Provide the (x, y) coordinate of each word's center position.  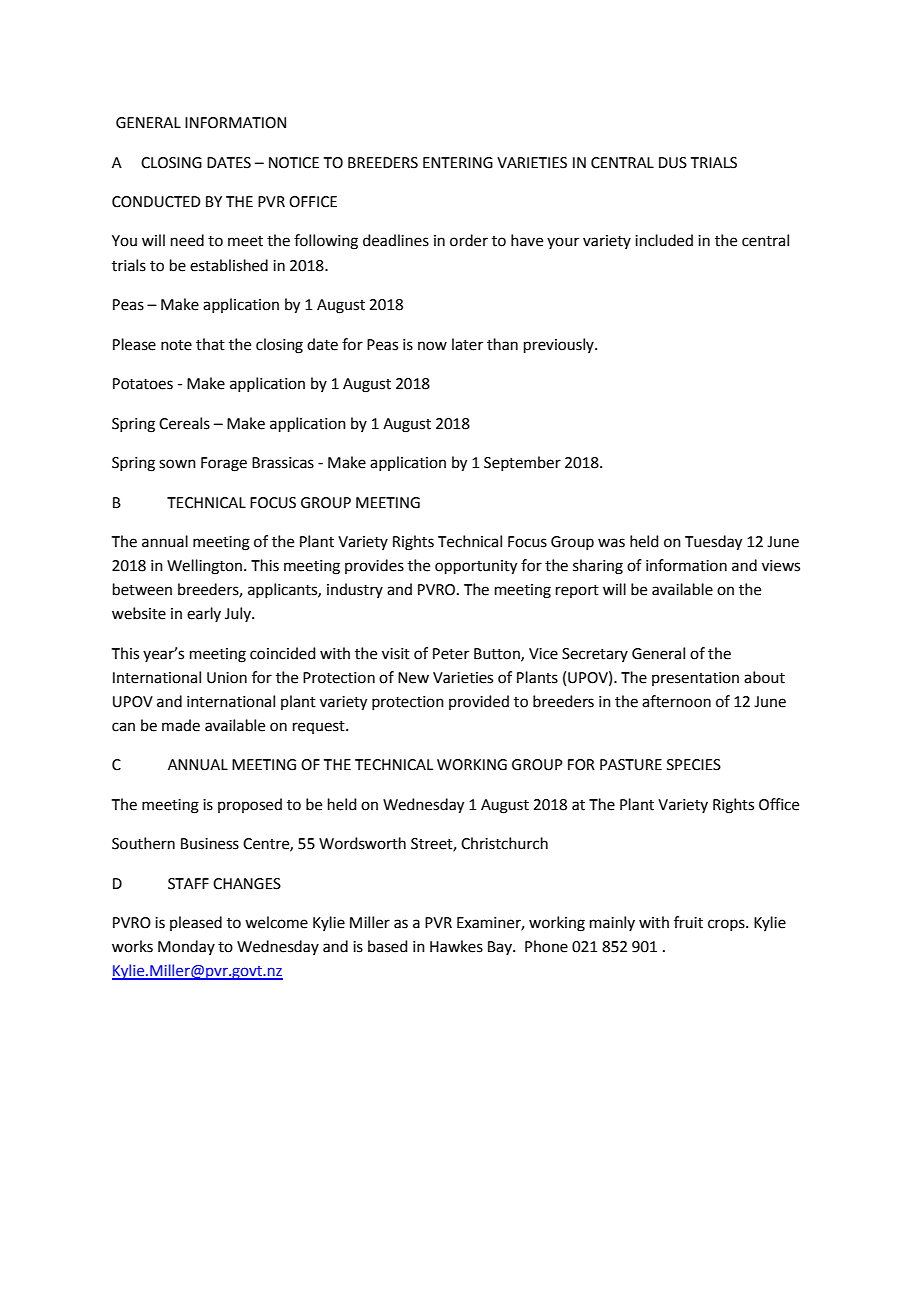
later (467, 344)
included (664, 240)
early (204, 614)
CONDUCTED (156, 202)
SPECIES (694, 765)
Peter (451, 654)
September (522, 463)
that (210, 344)
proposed (250, 805)
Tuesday (713, 543)
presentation (695, 679)
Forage (224, 464)
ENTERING (458, 163)
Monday (186, 947)
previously (560, 345)
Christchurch (504, 843)
